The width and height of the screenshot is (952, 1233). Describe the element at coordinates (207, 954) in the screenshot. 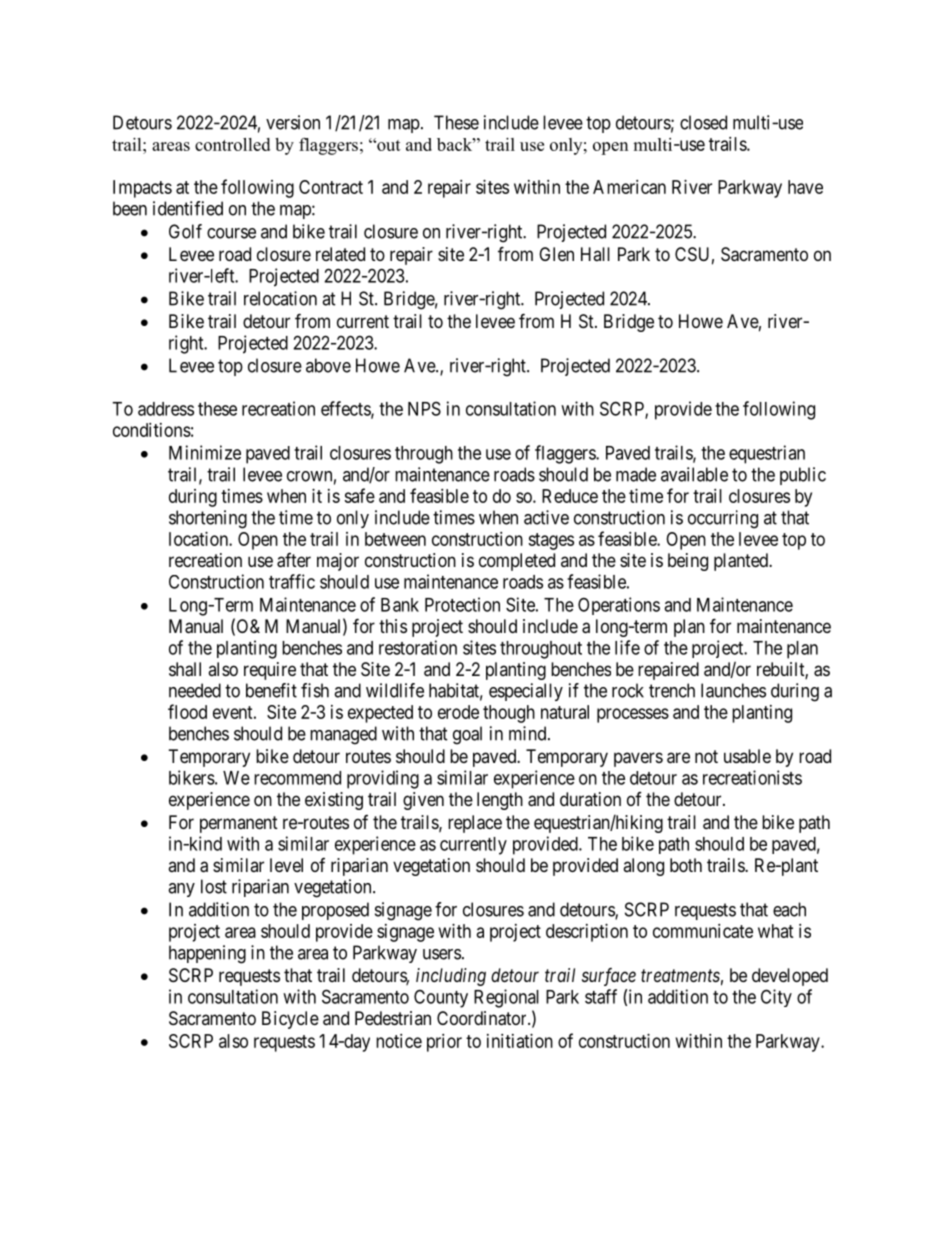

I see `happening` at that location.
